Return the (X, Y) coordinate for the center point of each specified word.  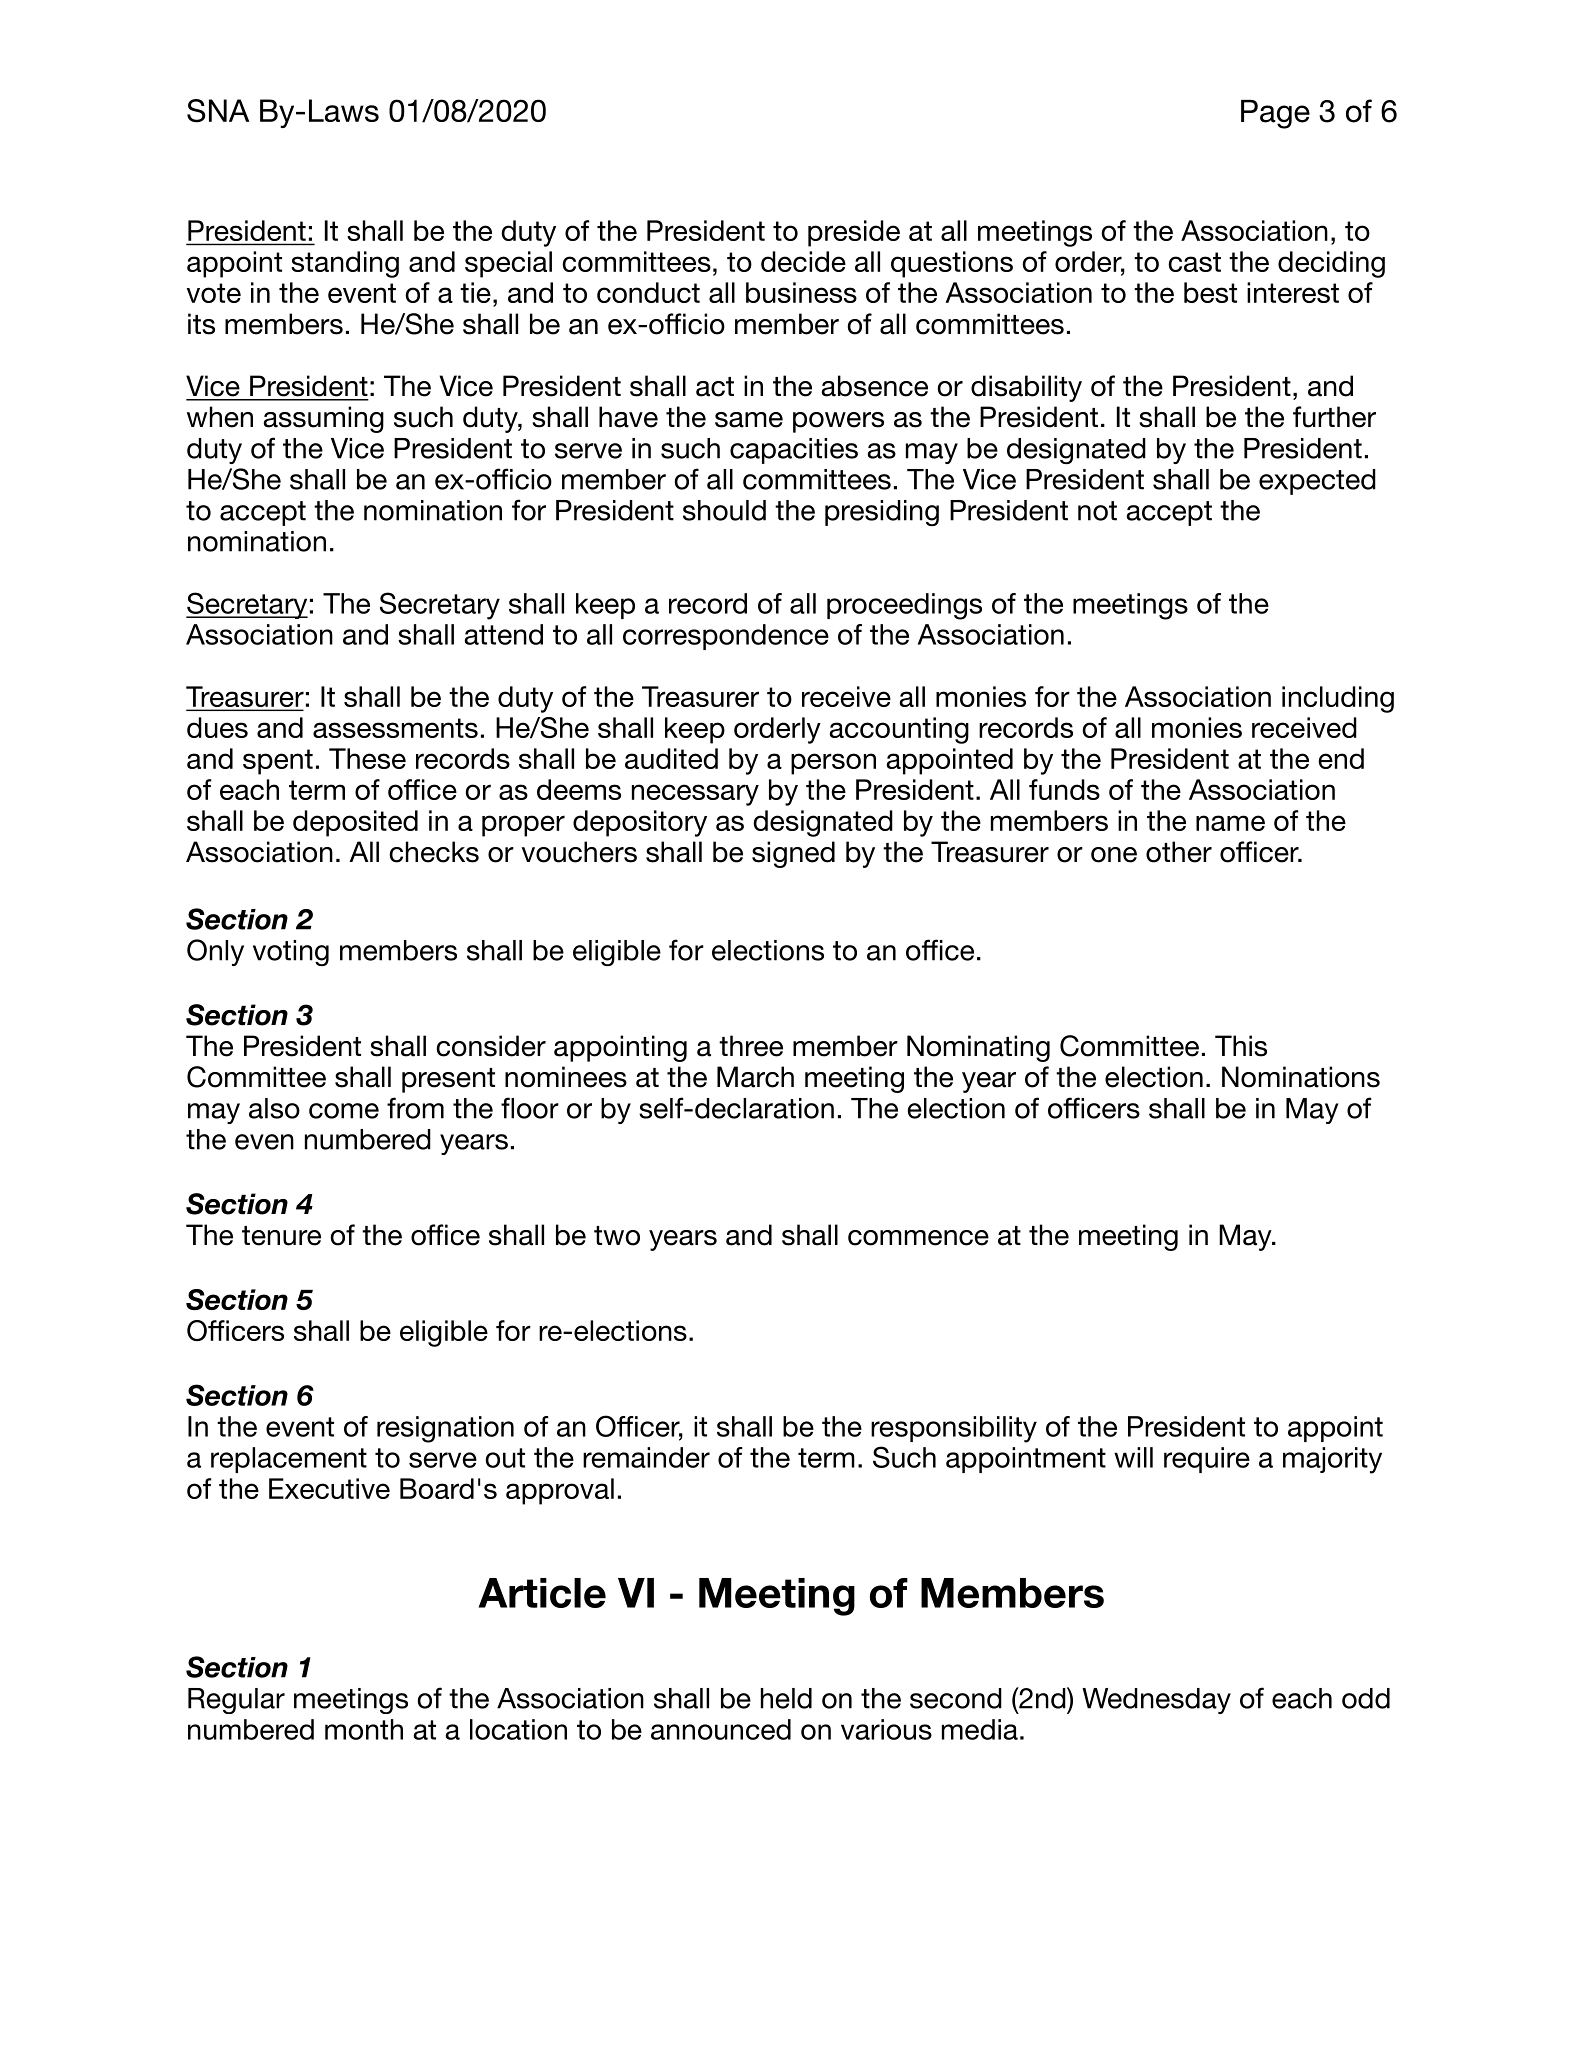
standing (345, 264)
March (755, 1077)
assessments (395, 728)
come (344, 1111)
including (1338, 699)
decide (803, 261)
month (364, 1729)
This (1241, 1046)
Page (1275, 114)
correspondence (726, 637)
